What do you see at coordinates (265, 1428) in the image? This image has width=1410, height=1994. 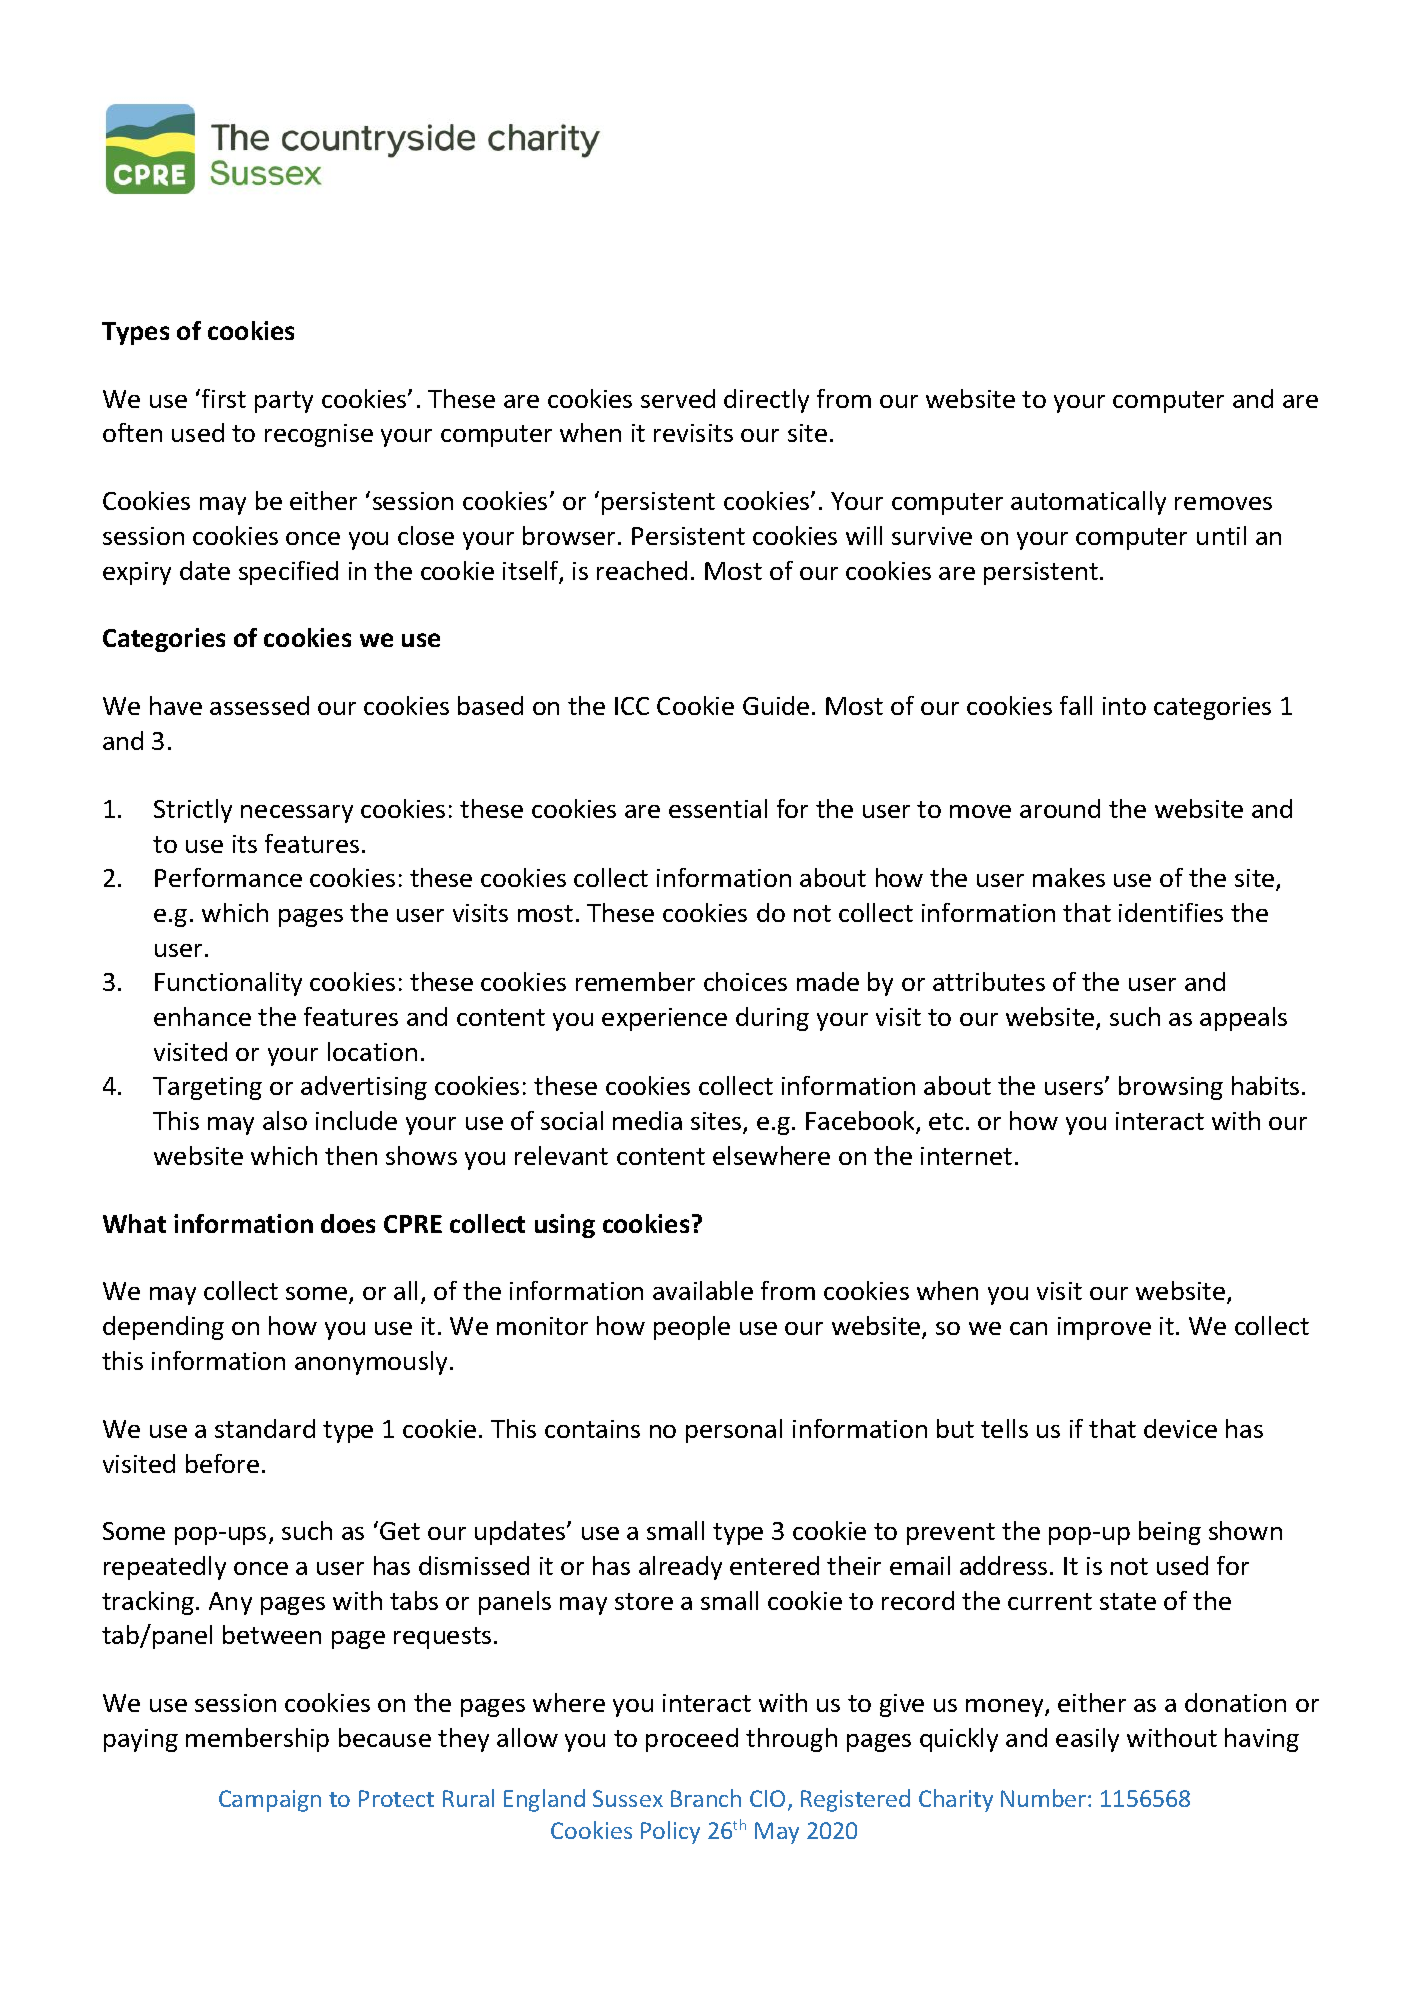 I see `standard` at bounding box center [265, 1428].
